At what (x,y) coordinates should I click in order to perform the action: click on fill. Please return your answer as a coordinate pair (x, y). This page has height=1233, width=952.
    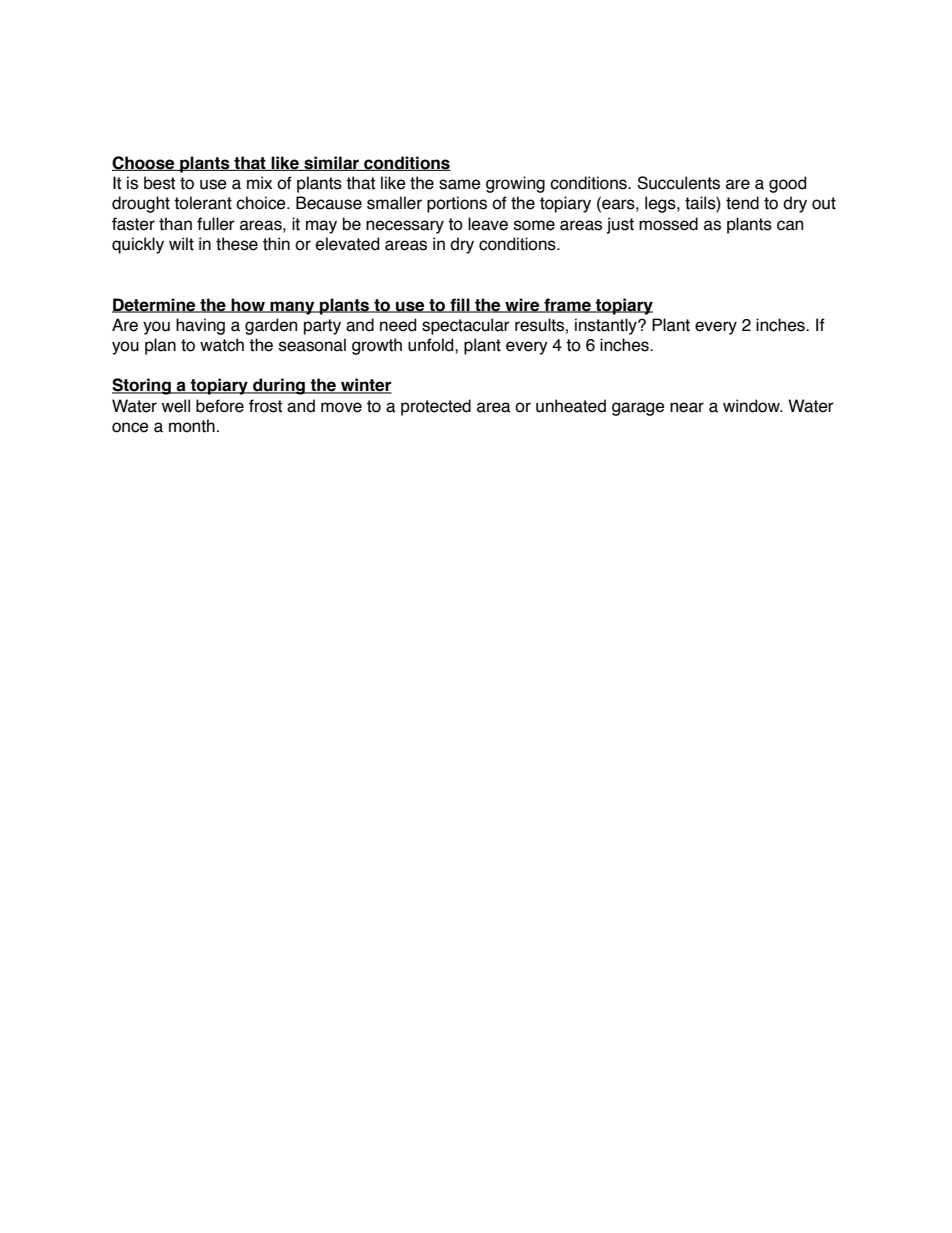
    Looking at the image, I should click on (460, 305).
